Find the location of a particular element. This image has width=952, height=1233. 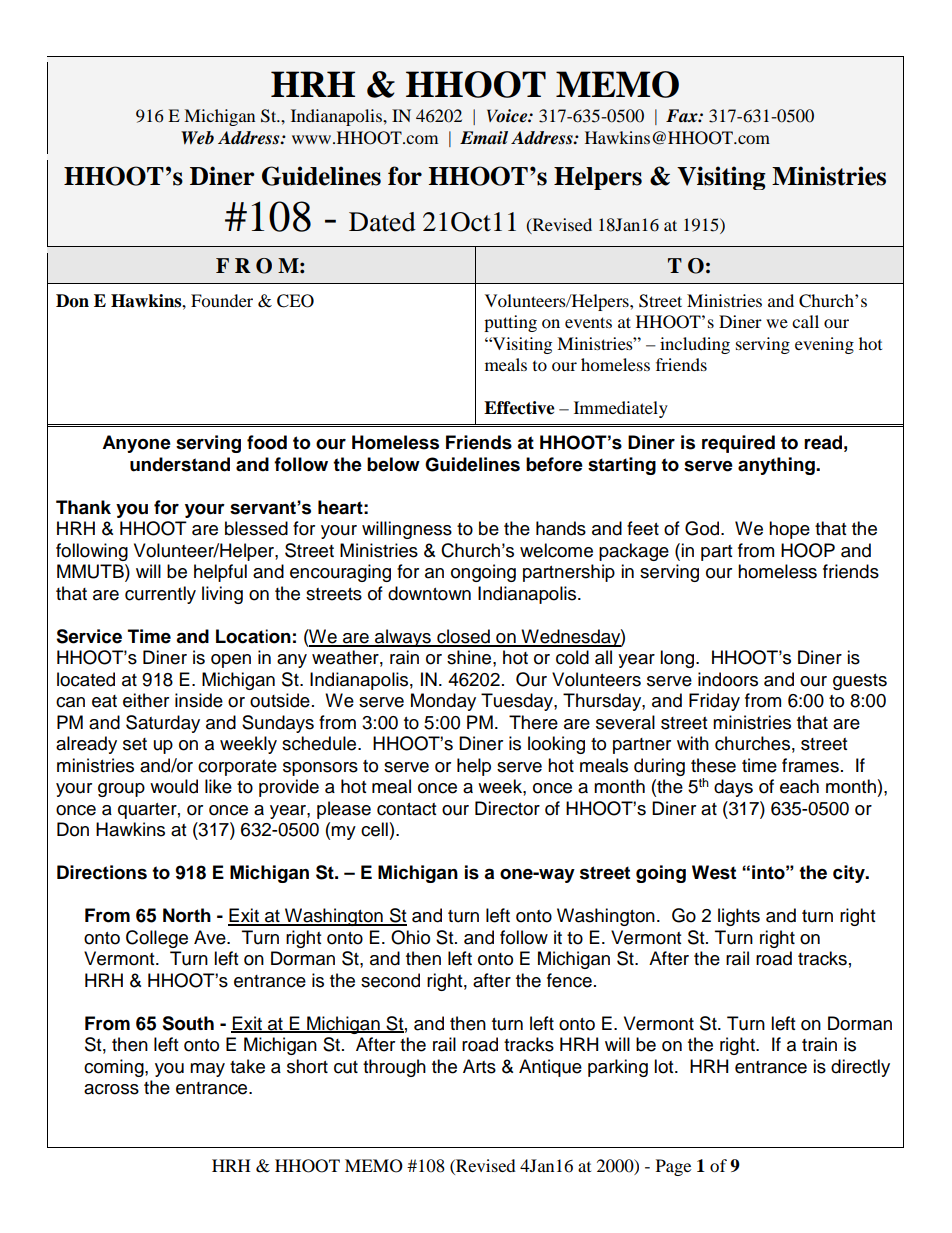

anything is located at coordinates (777, 466).
